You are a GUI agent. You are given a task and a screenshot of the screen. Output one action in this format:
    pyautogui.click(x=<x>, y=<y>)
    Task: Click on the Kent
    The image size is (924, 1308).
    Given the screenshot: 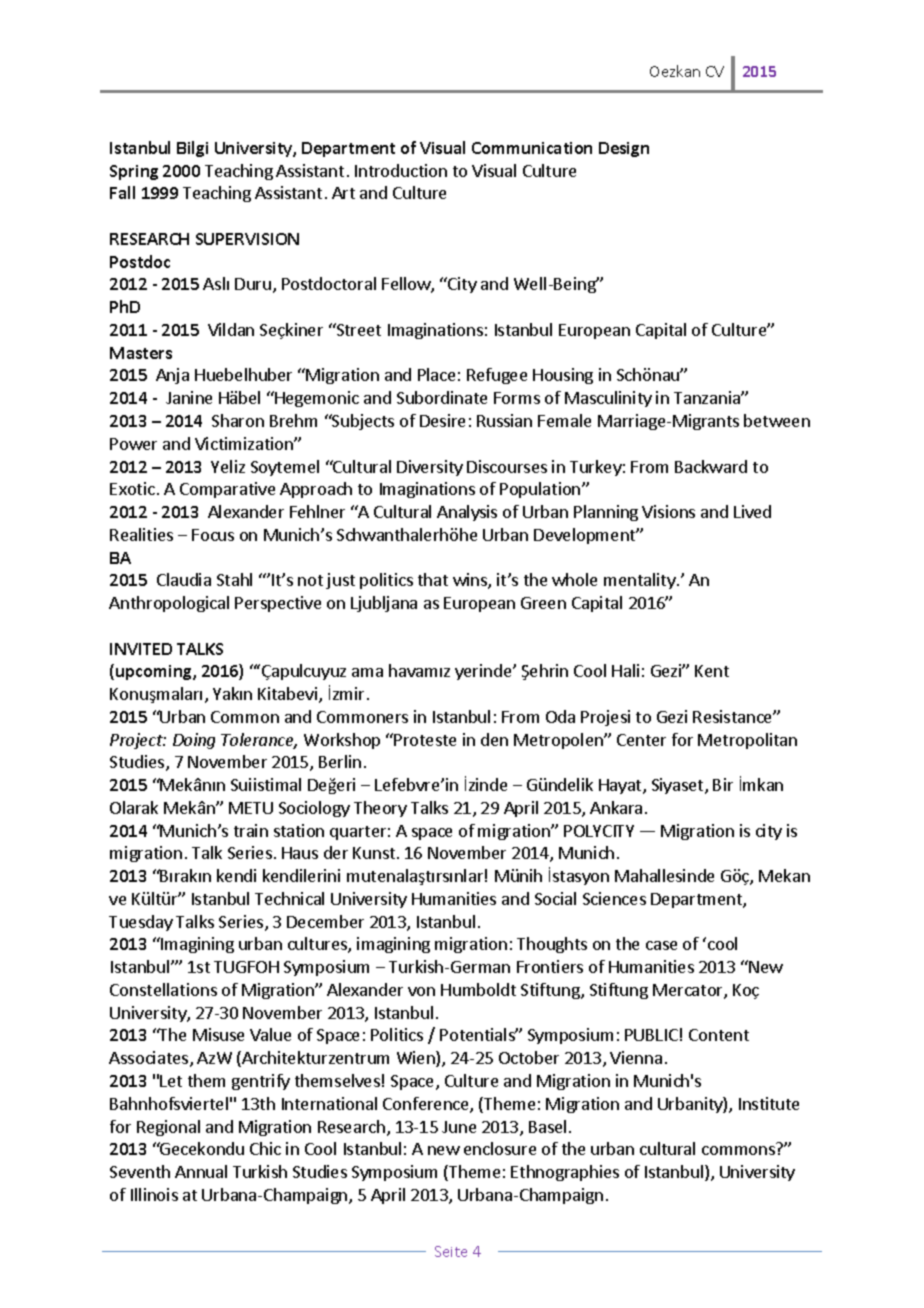 What is the action you would take?
    pyautogui.click(x=712, y=671)
